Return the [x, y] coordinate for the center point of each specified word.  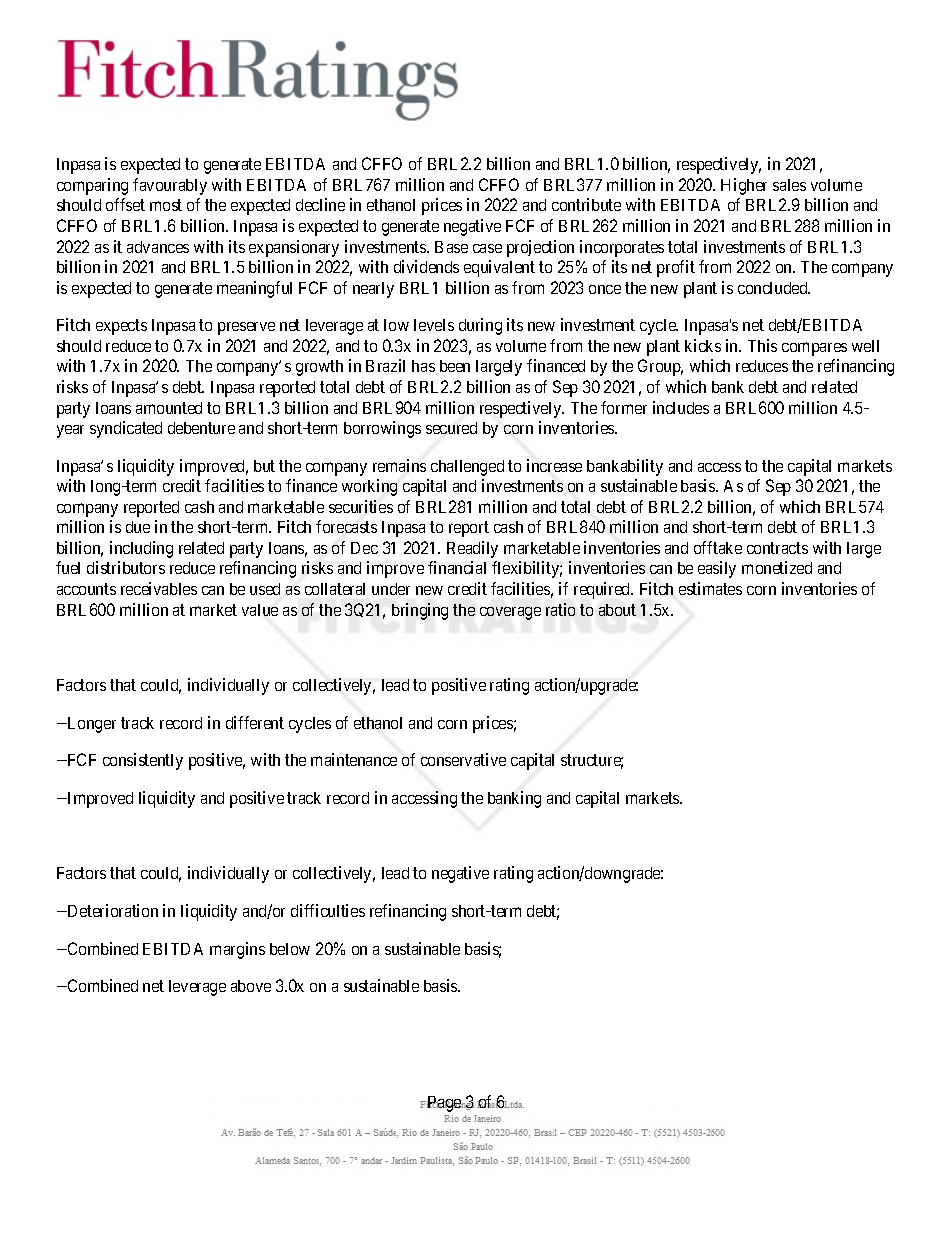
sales [789, 185]
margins [237, 950]
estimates [710, 588]
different [255, 722]
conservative [463, 759]
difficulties [328, 910]
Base [451, 247]
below [290, 949]
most [166, 205]
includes [681, 407]
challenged [467, 468]
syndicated [126, 429]
